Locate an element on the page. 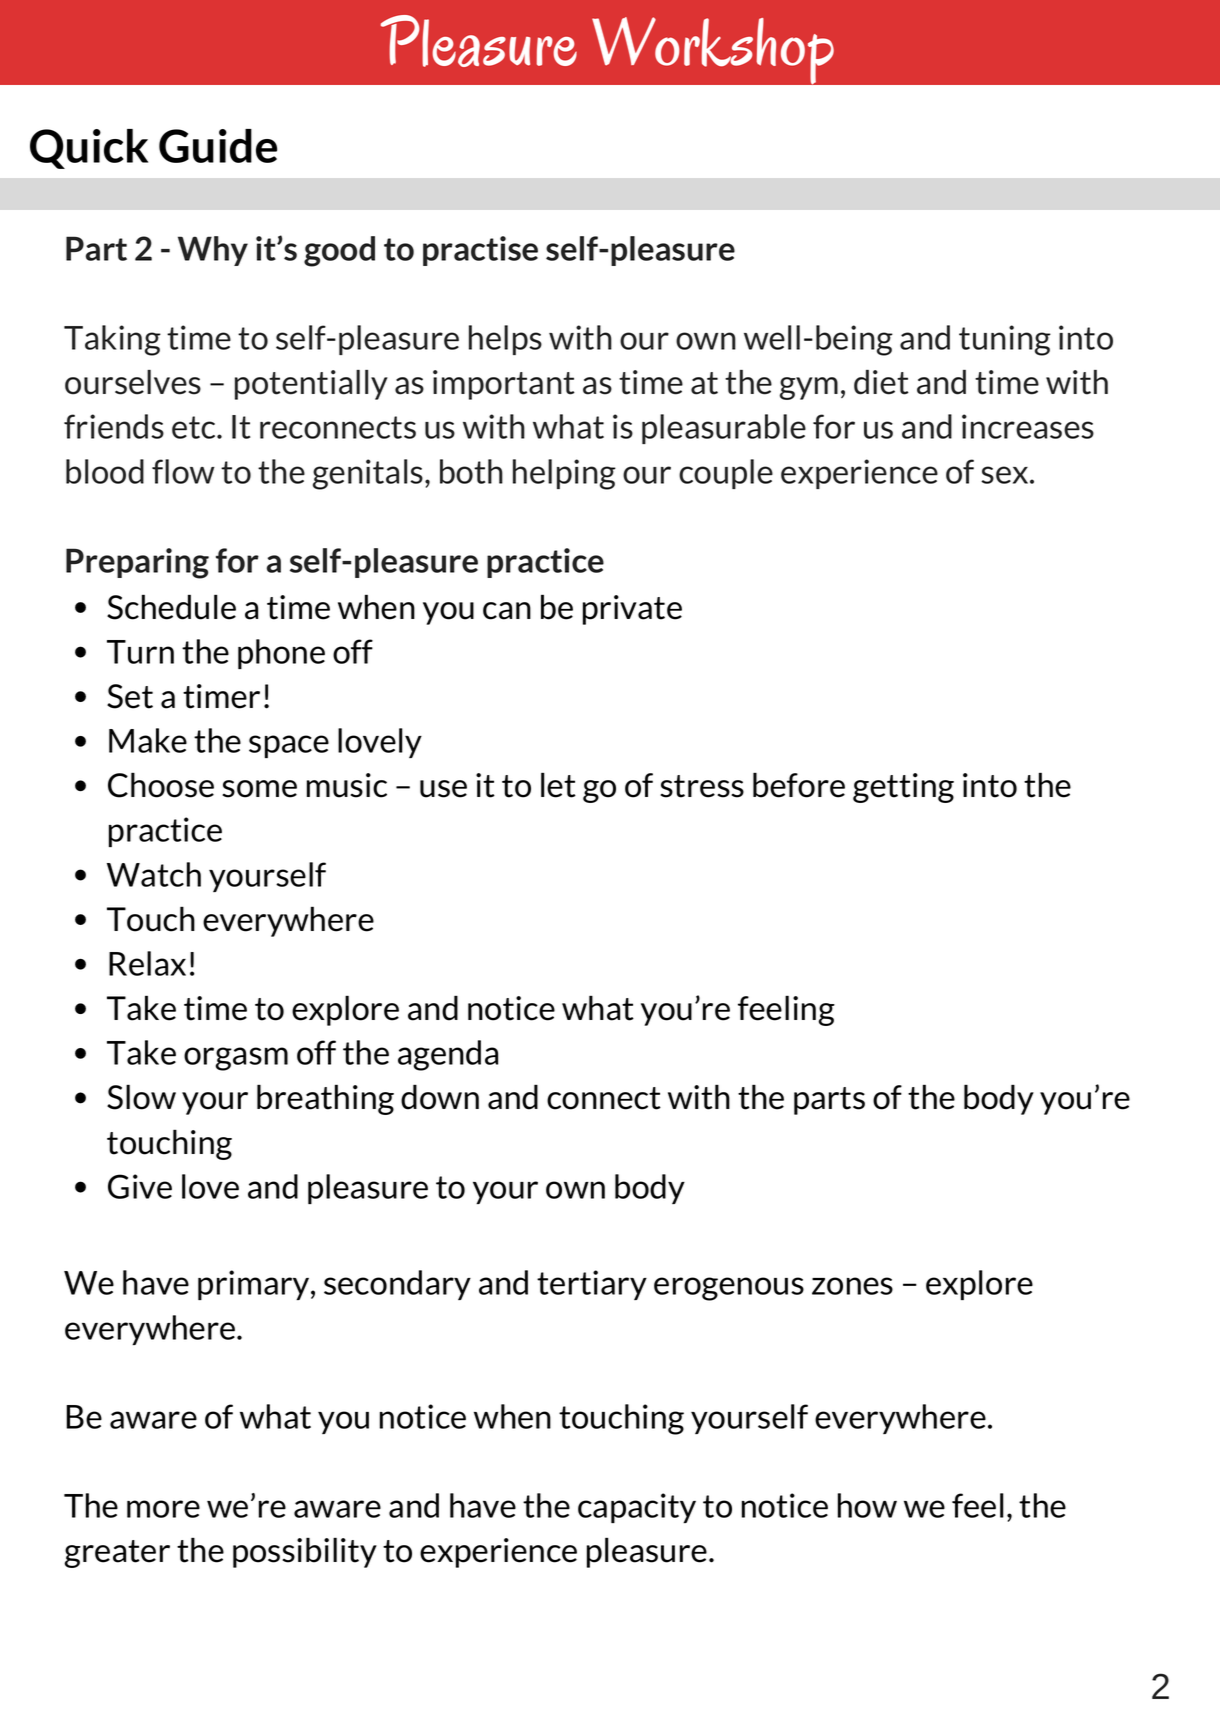 Image resolution: width=1220 pixels, height=1725 pixels. more is located at coordinates (163, 1509).
